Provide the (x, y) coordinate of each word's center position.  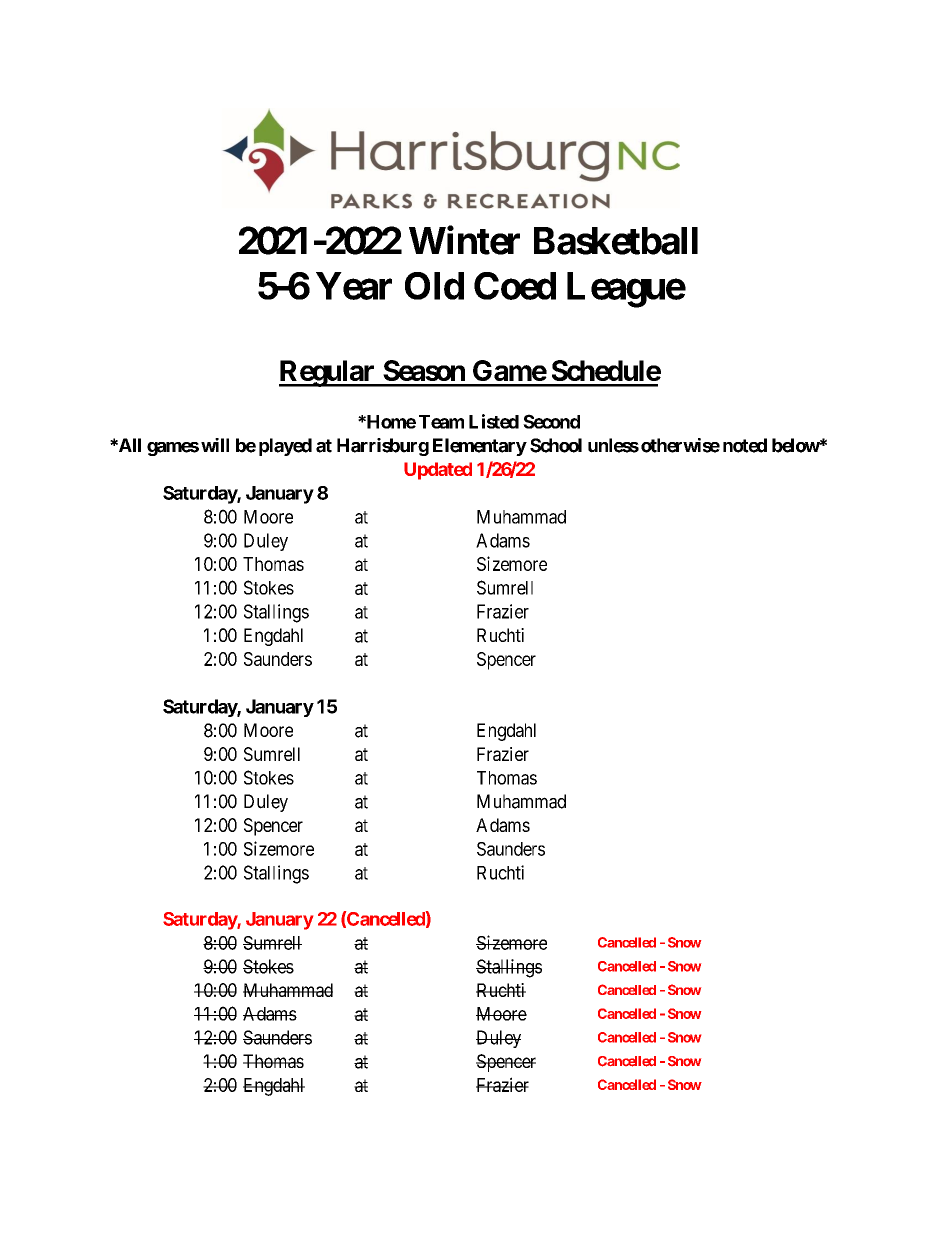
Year (354, 286)
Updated (438, 471)
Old (434, 286)
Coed (515, 286)
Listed (494, 421)
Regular (328, 373)
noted (745, 445)
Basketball (616, 241)
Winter (464, 240)
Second (551, 421)
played (285, 447)
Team (441, 422)
